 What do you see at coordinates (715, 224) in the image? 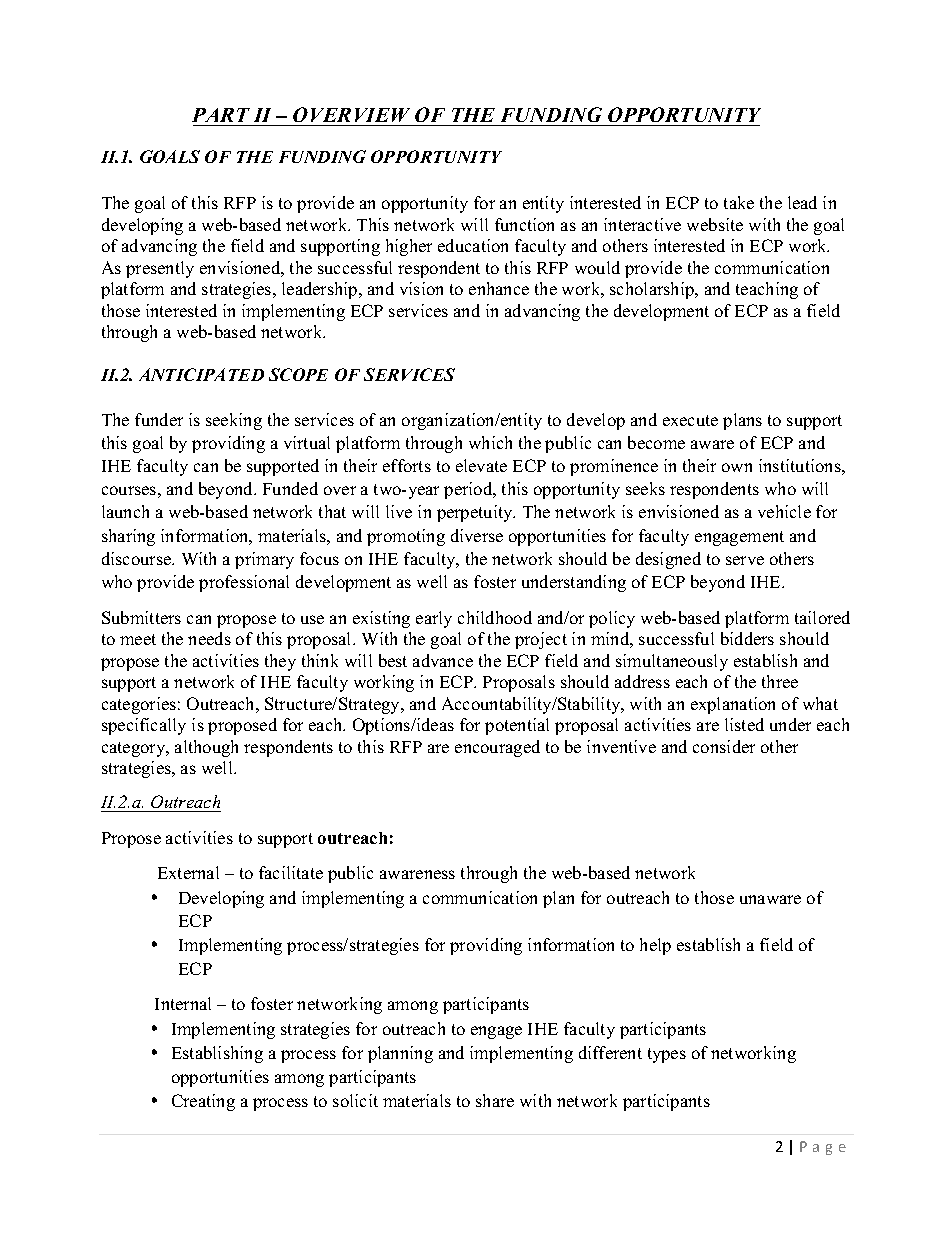
I see `website` at bounding box center [715, 224].
